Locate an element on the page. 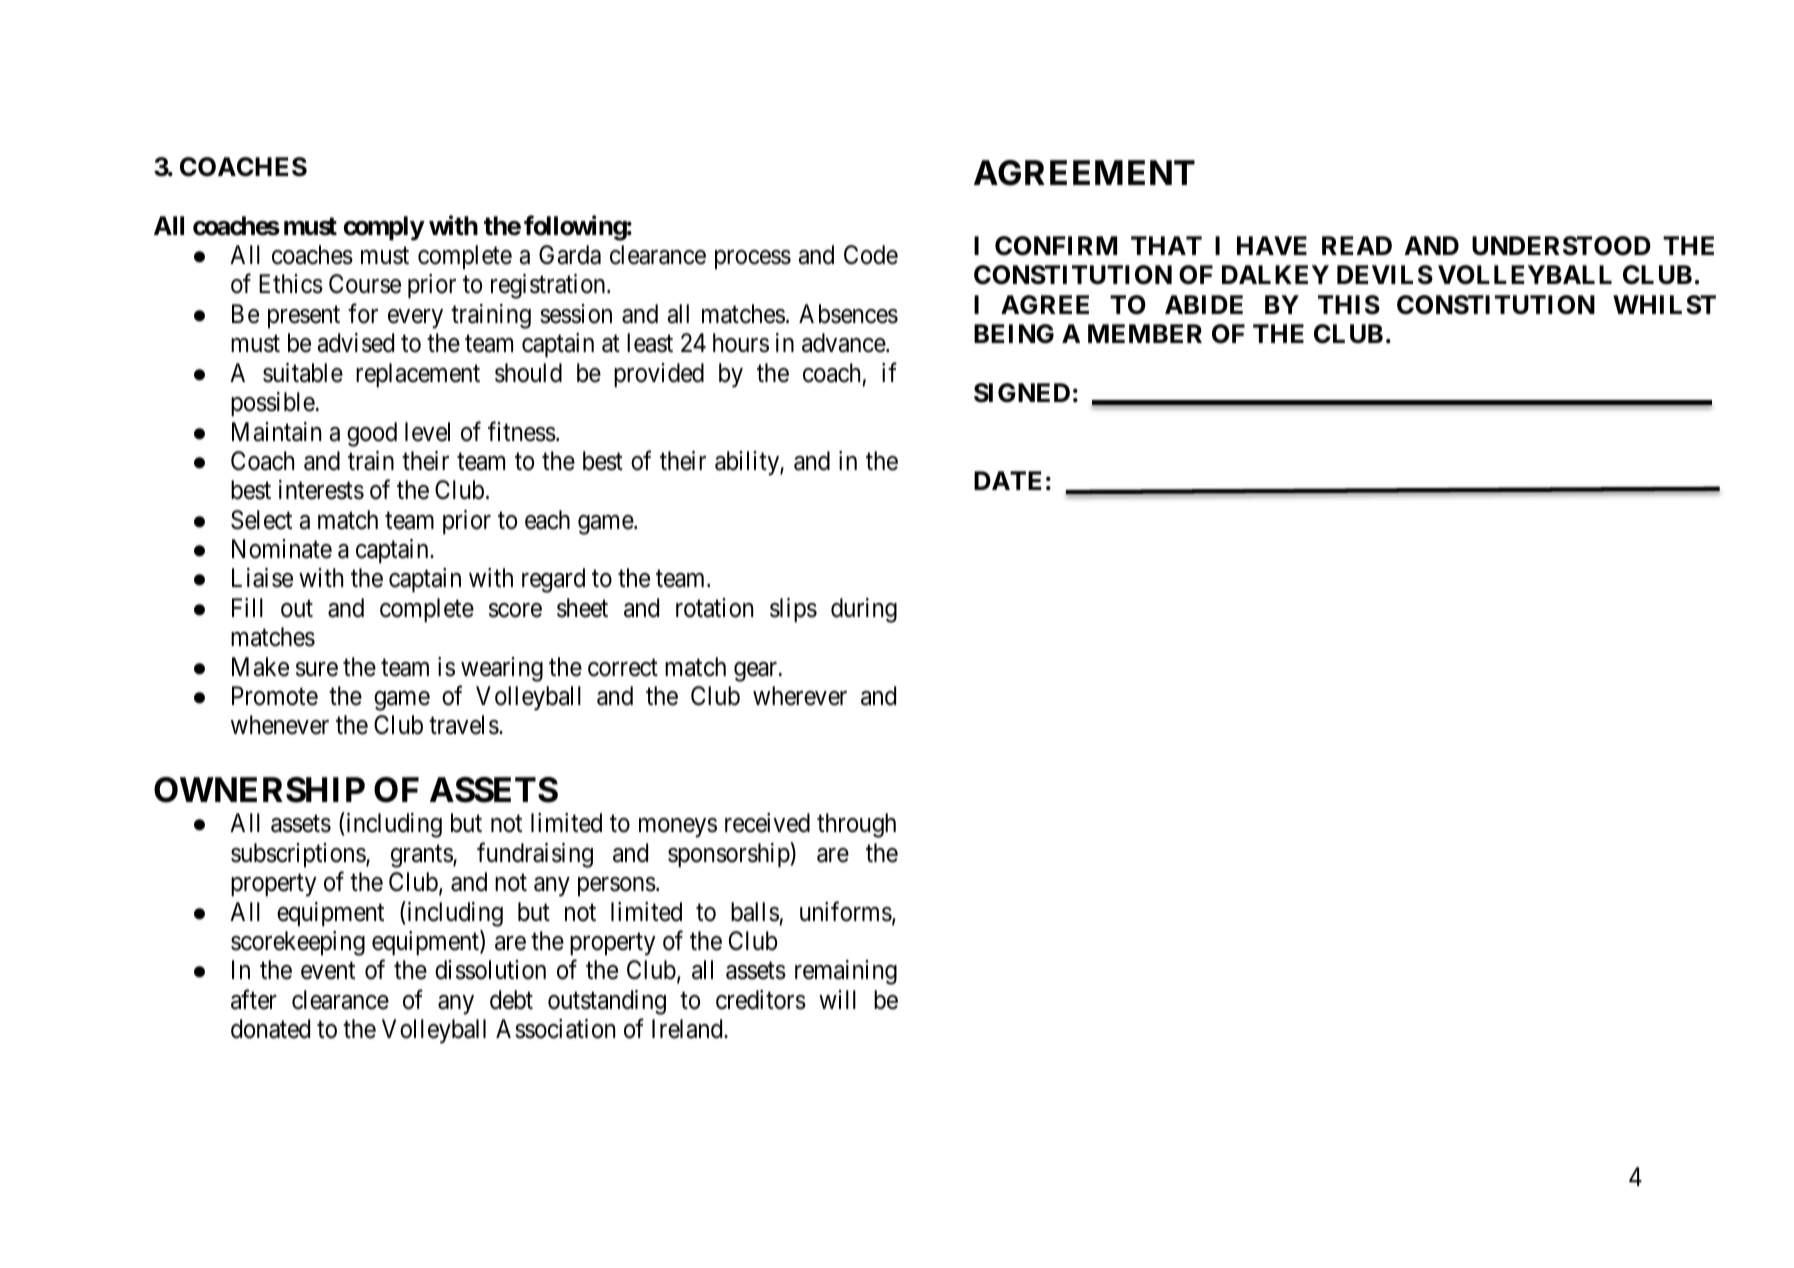 The image size is (1794, 1268). remaining is located at coordinates (846, 972).
